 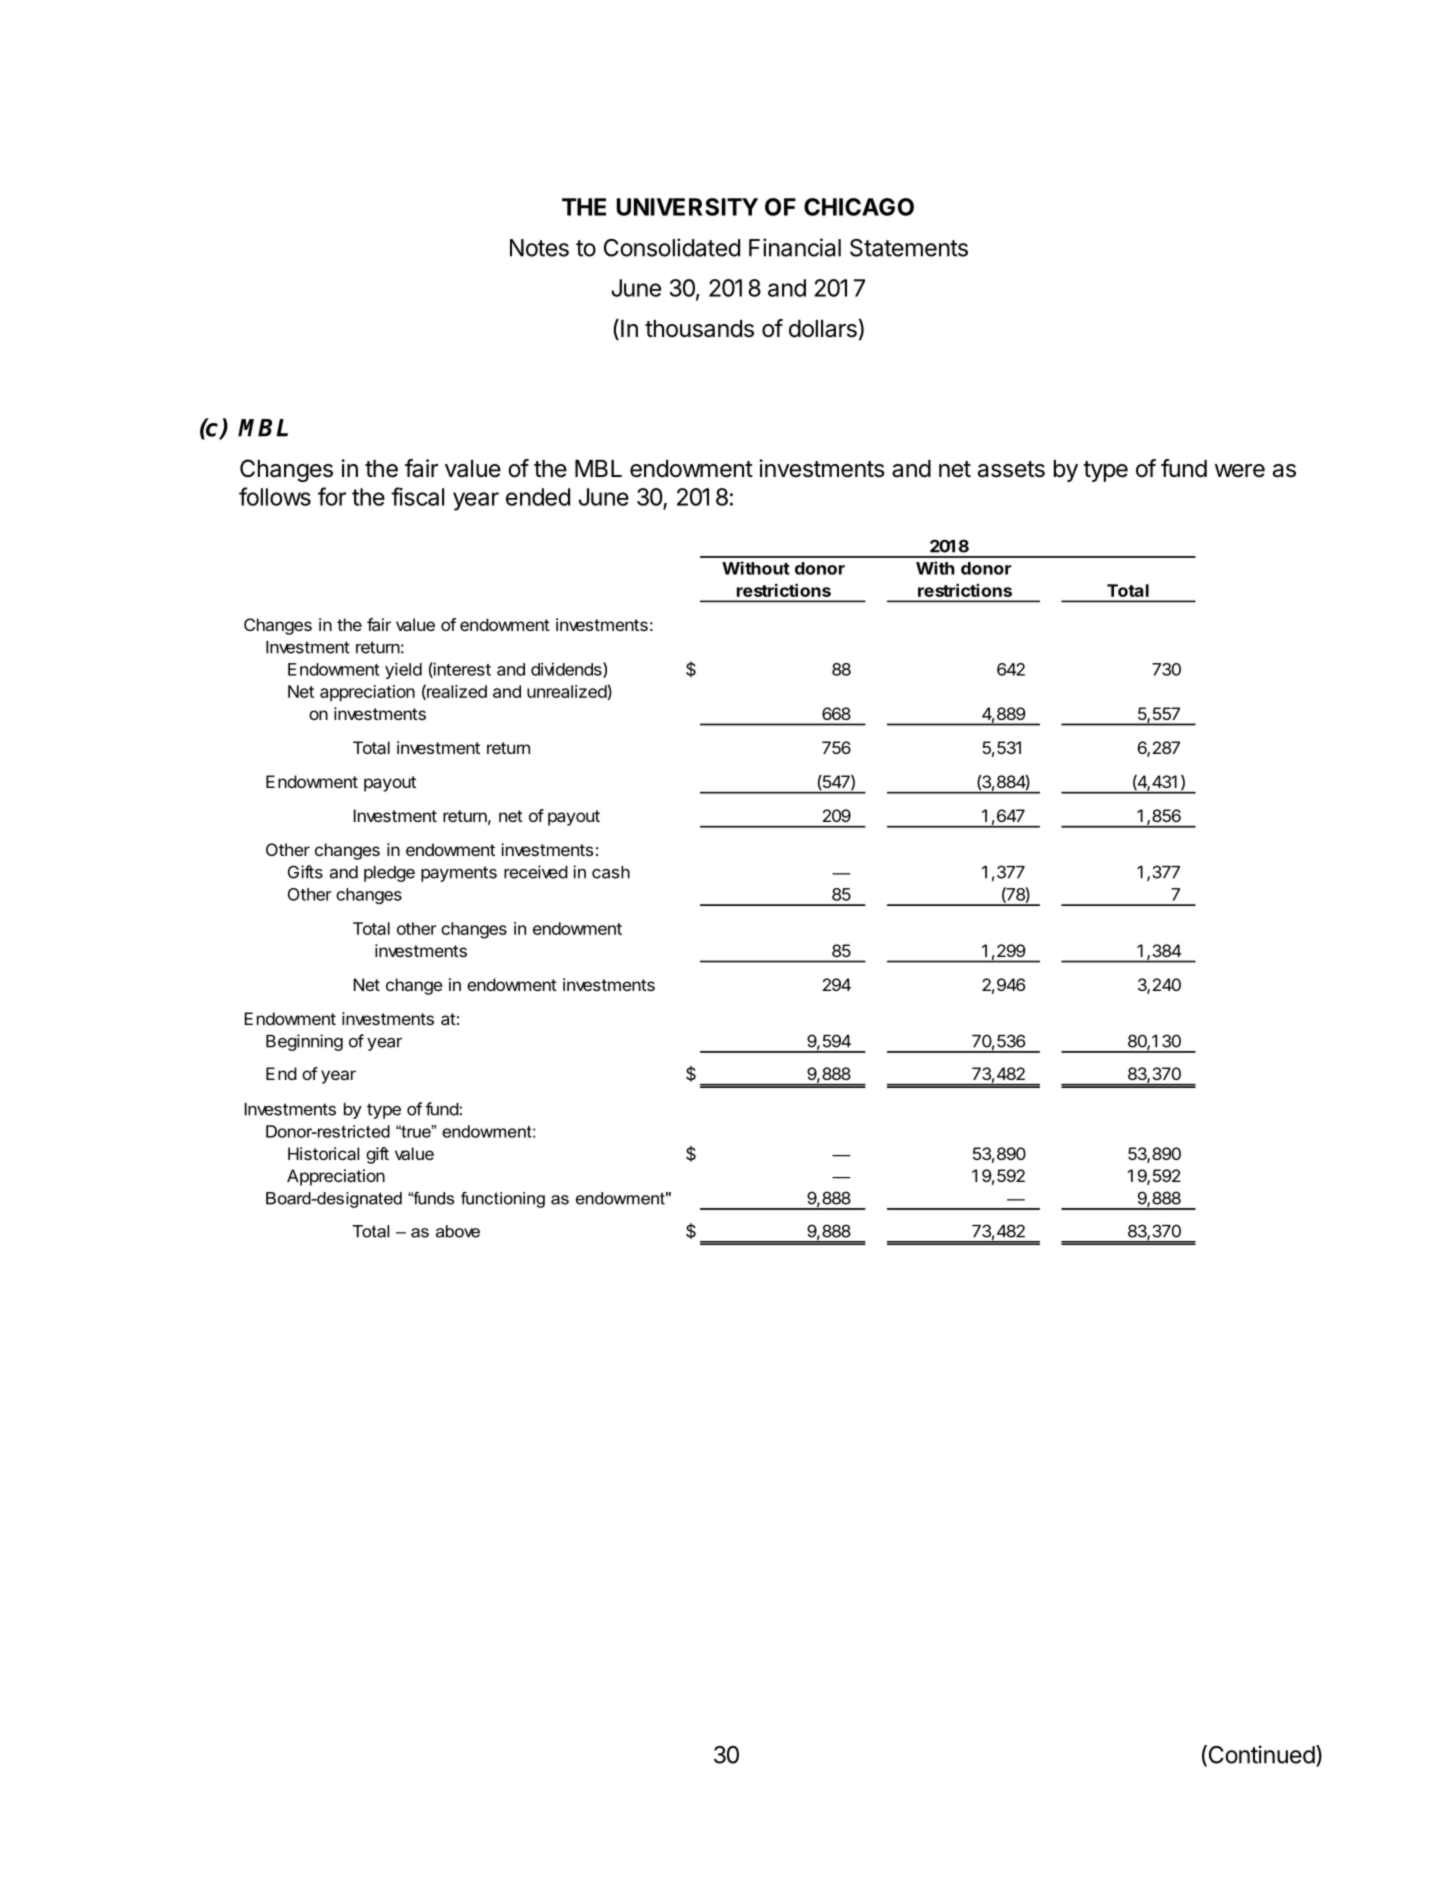 I want to click on Statements, so click(x=909, y=248).
